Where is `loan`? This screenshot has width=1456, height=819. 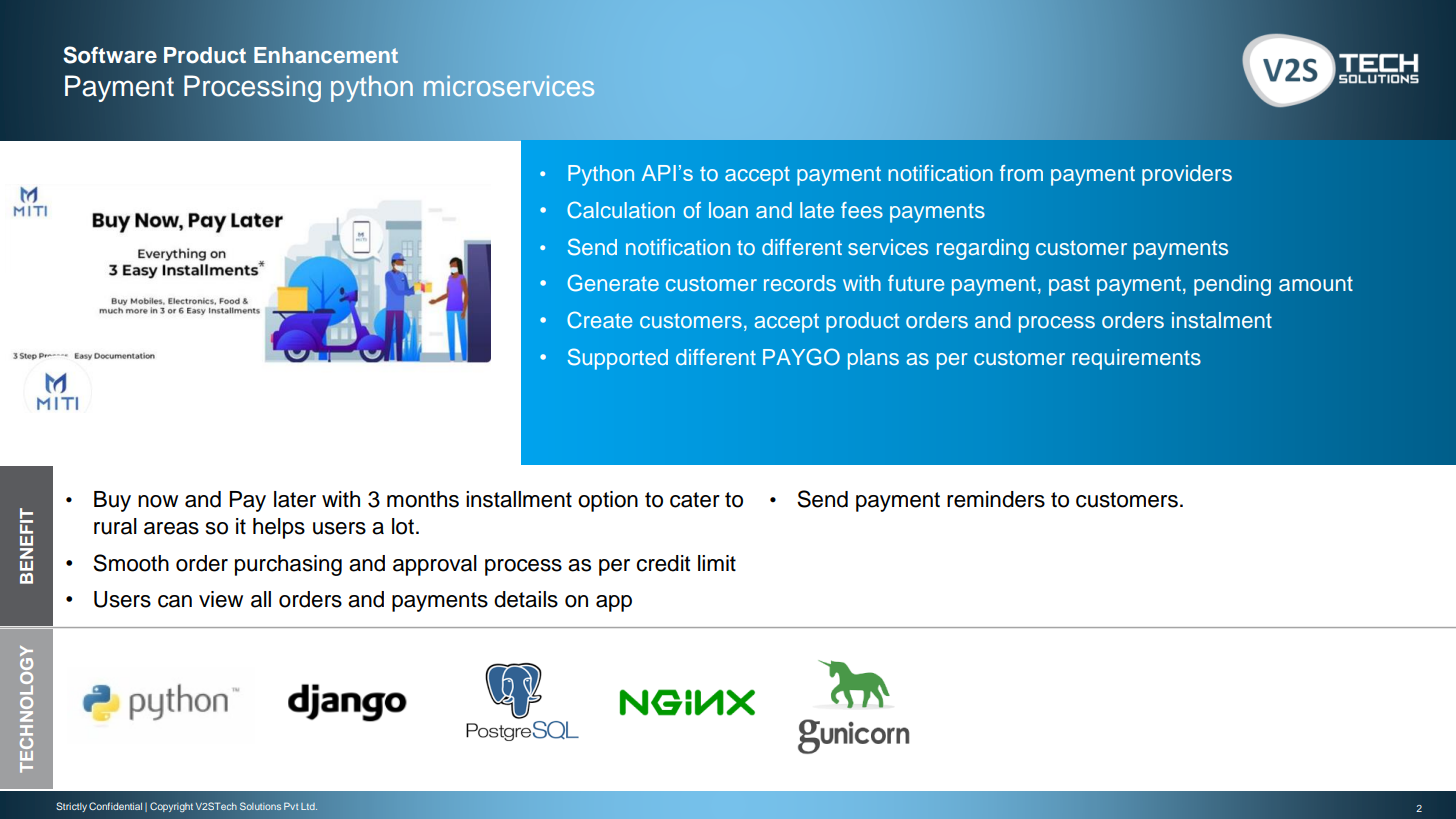 loan is located at coordinates (728, 210).
